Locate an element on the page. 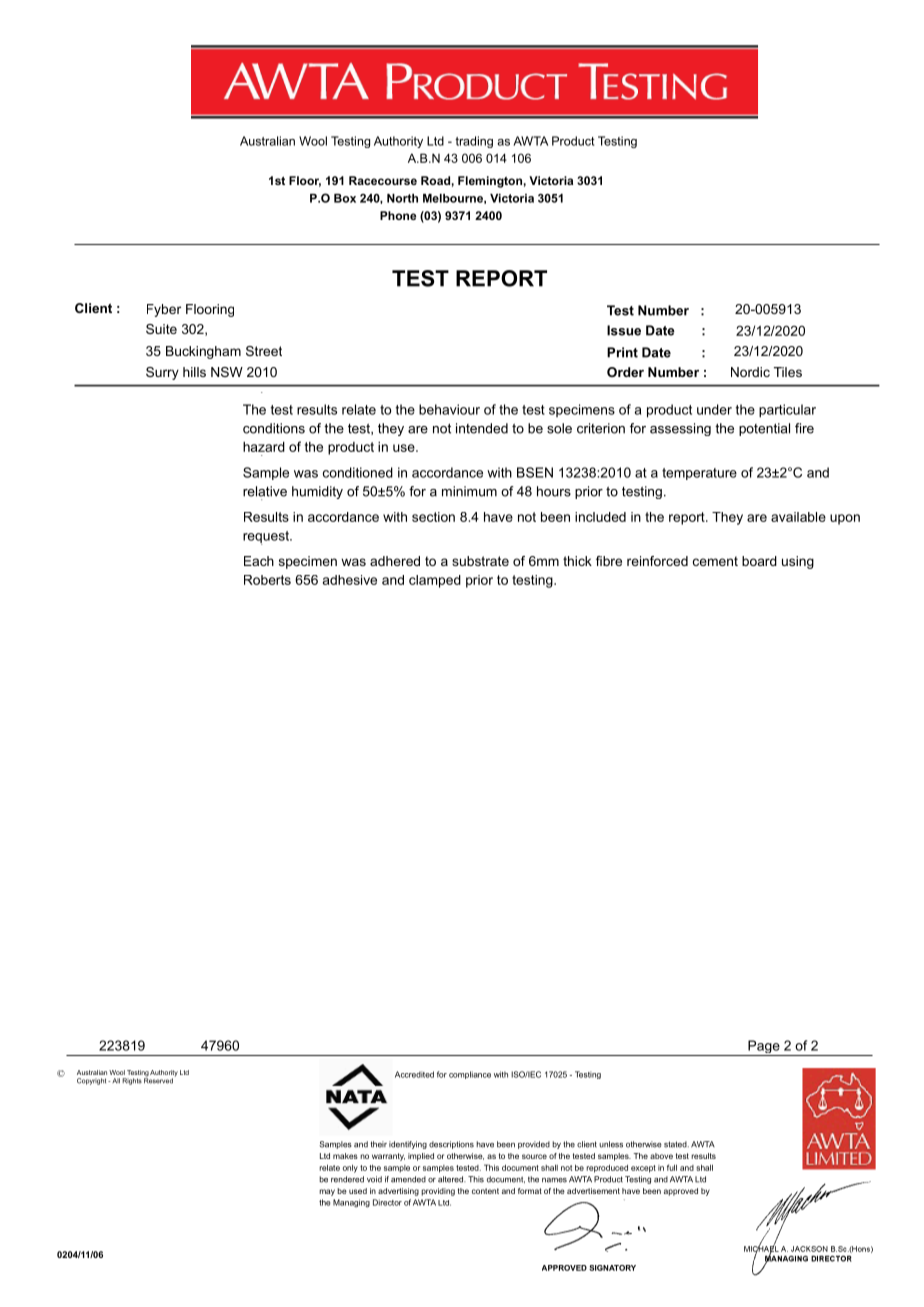 Image resolution: width=924 pixels, height=1307 pixels. compliance is located at coordinates (470, 1075).
